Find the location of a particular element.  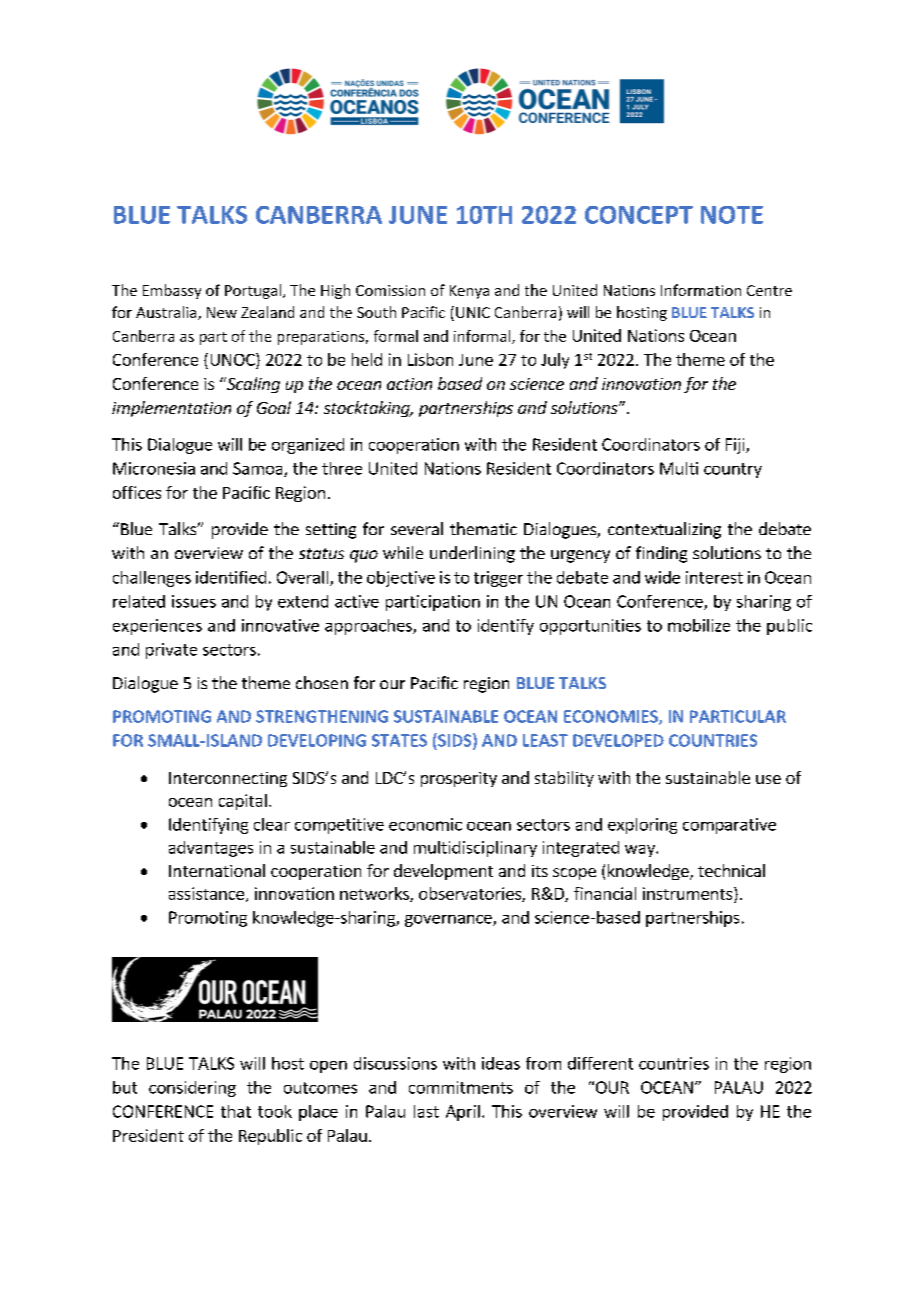

private is located at coordinates (171, 651).
